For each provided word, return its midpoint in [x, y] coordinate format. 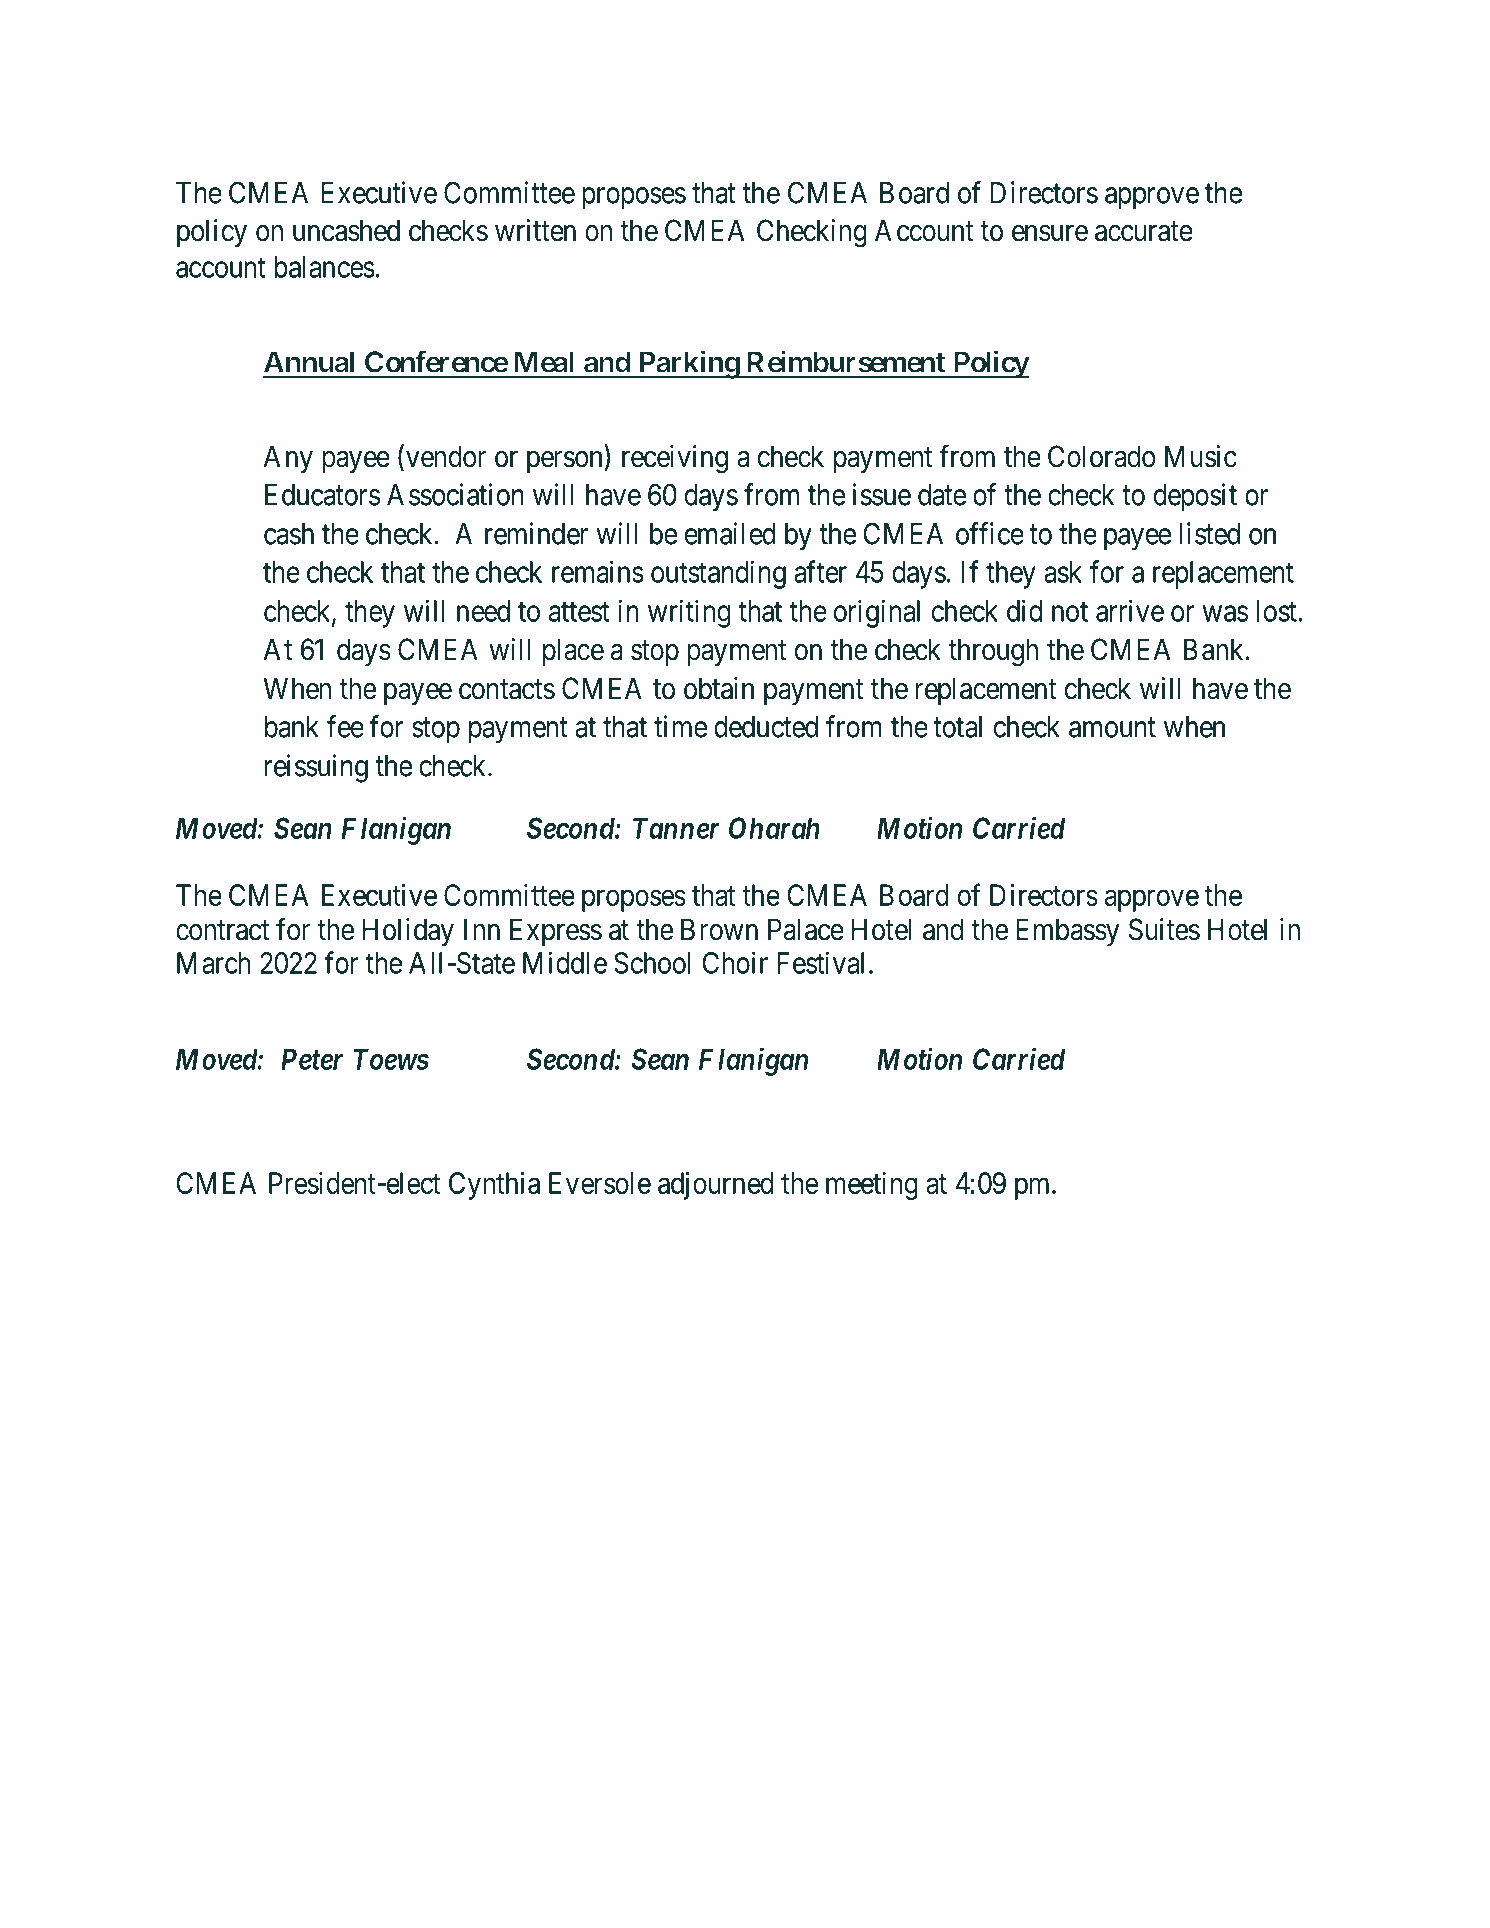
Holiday [408, 932]
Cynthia [494, 1186]
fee [345, 726]
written [535, 230]
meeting [872, 1186]
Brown [719, 929]
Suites [1164, 929]
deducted [766, 727]
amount [1112, 728]
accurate [1144, 232]
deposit [1195, 497]
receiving [675, 459]
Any [288, 459]
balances [324, 267]
